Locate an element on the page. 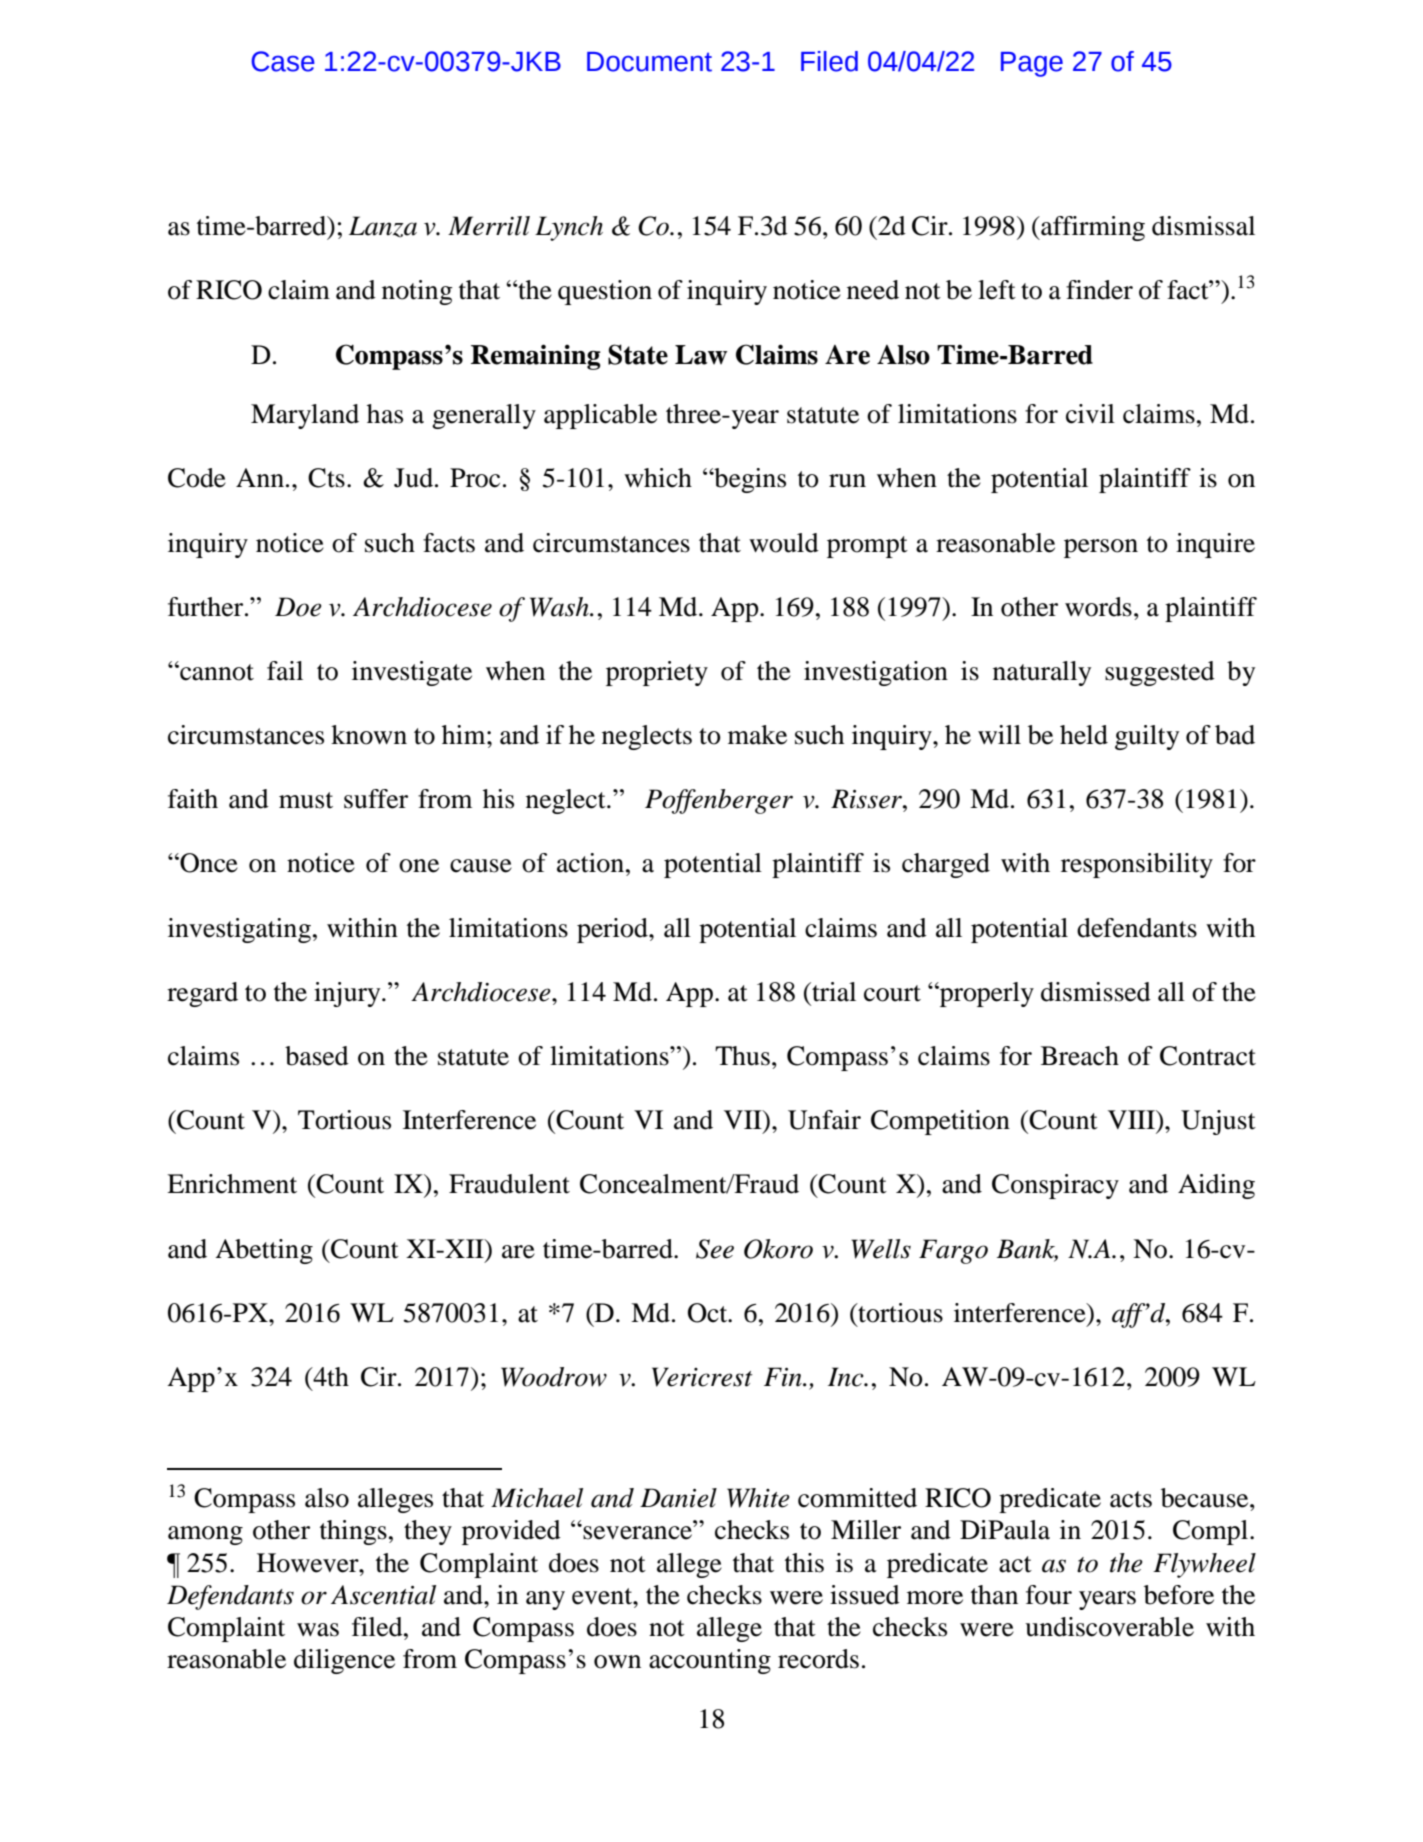 The height and width of the document is (1842, 1423). dismissed is located at coordinates (1096, 992).
